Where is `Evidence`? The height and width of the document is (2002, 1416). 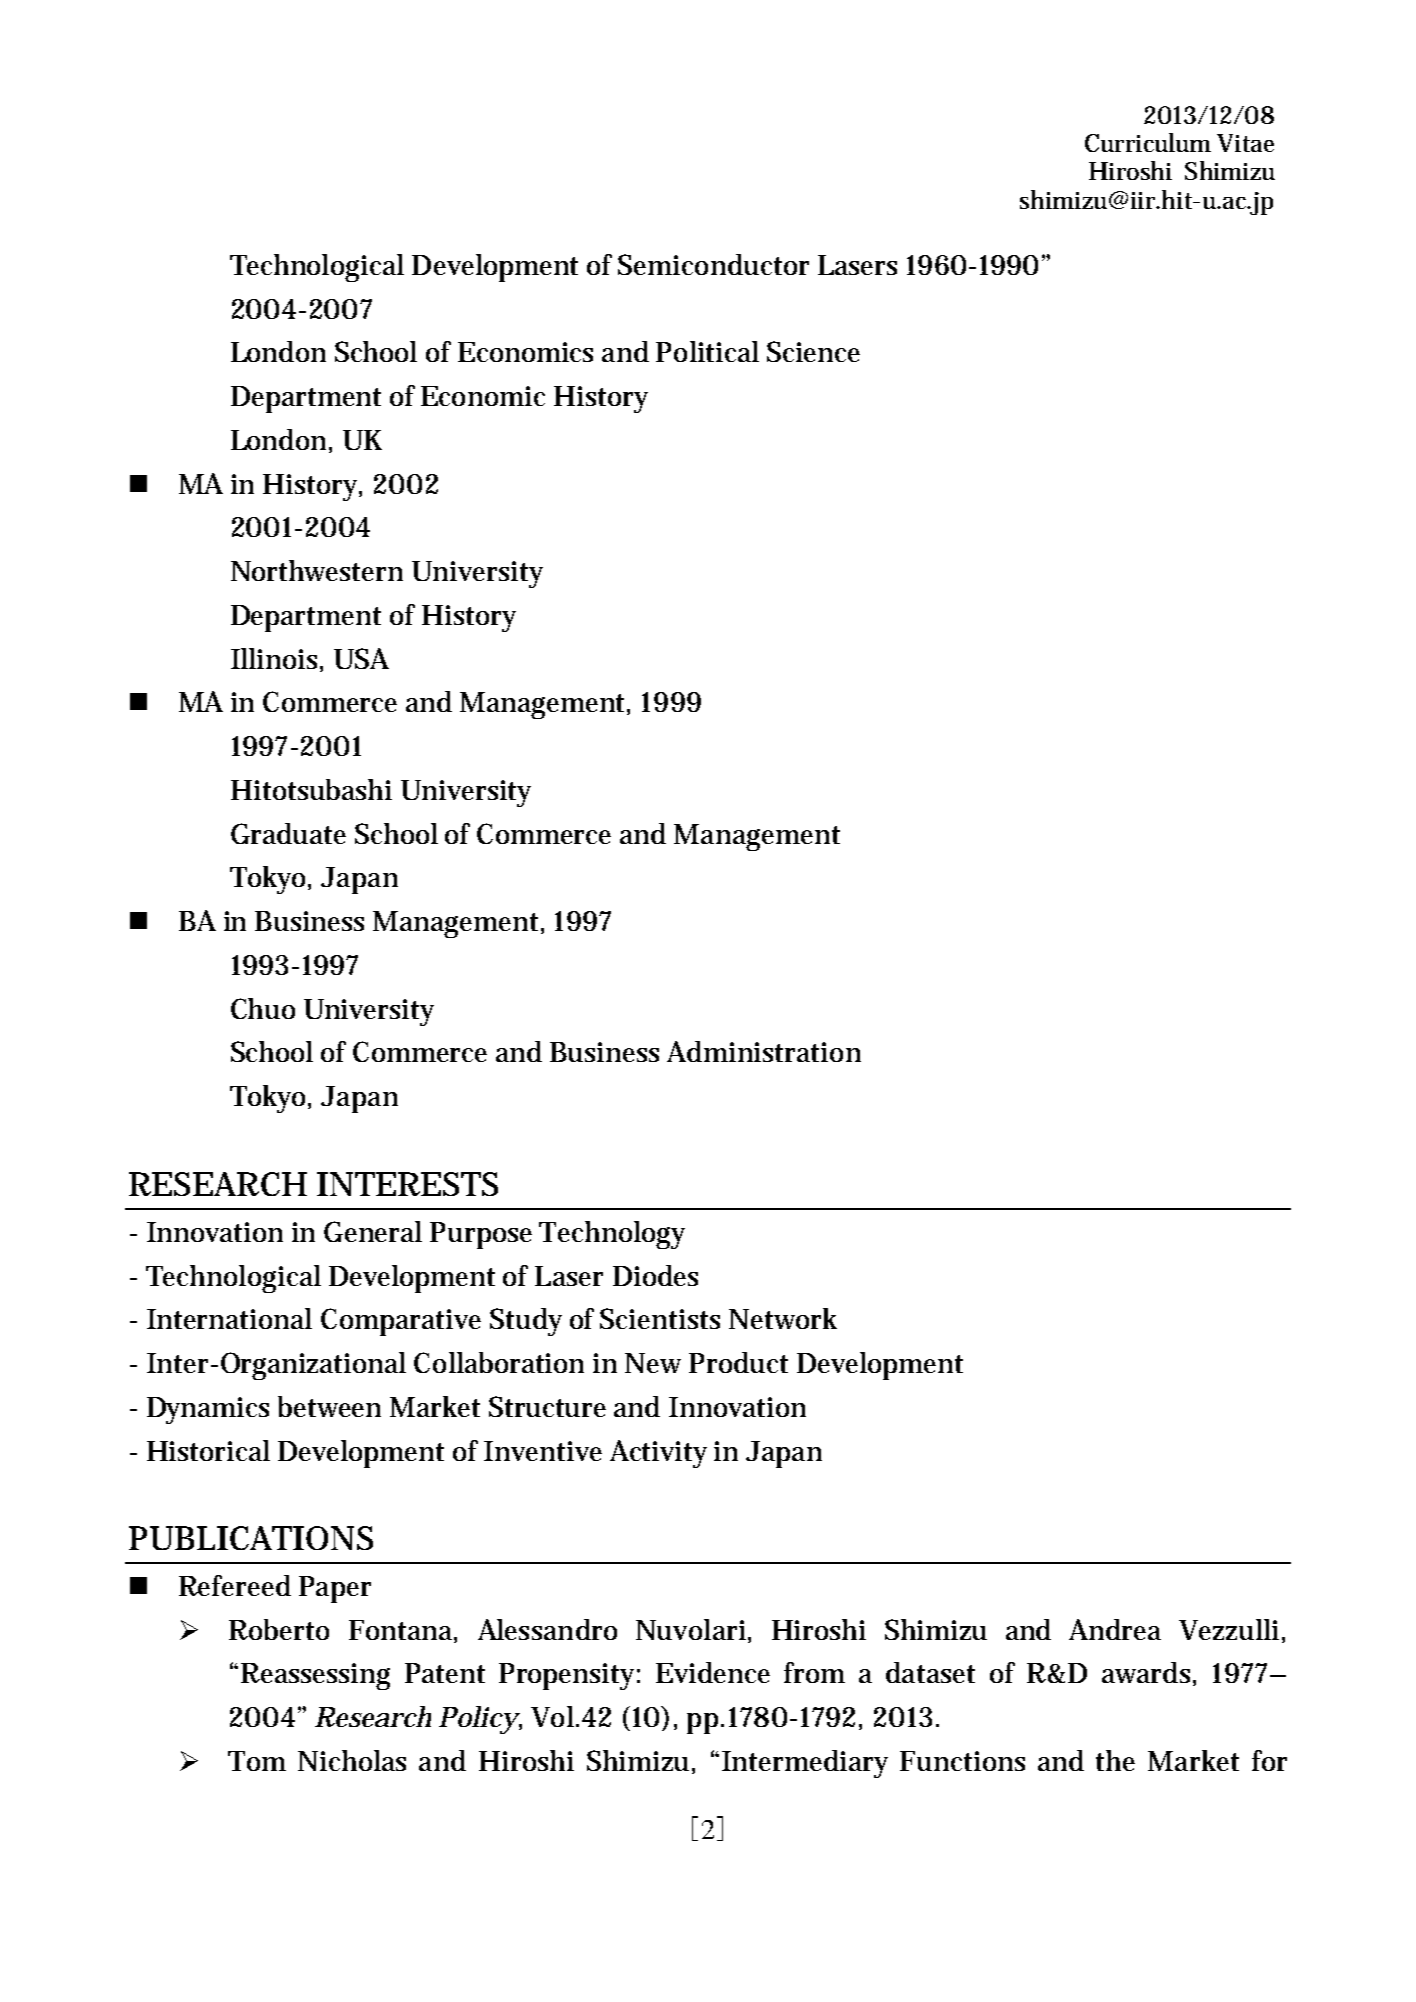
Evidence is located at coordinates (713, 1672).
